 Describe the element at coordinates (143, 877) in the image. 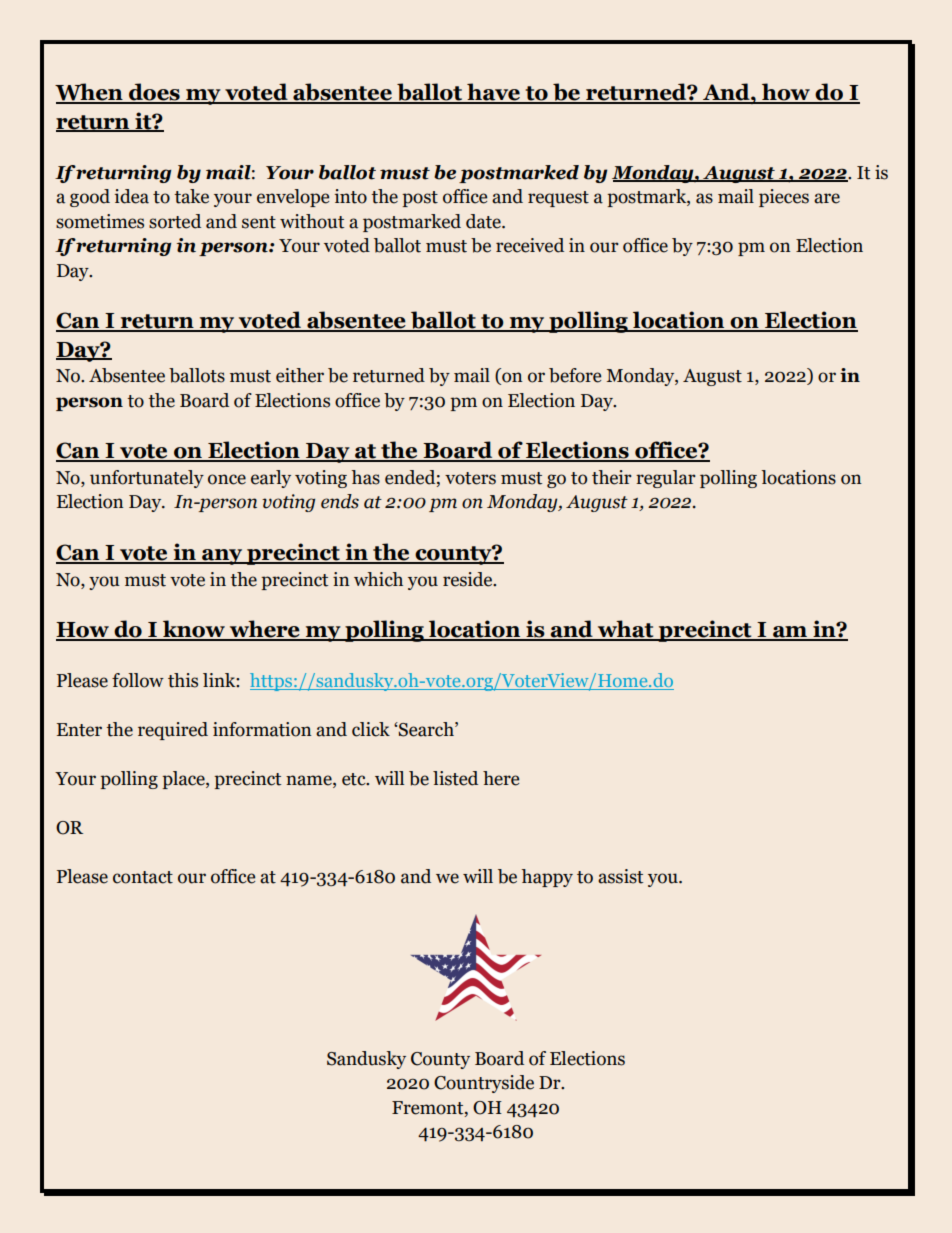

I see `contact` at that location.
